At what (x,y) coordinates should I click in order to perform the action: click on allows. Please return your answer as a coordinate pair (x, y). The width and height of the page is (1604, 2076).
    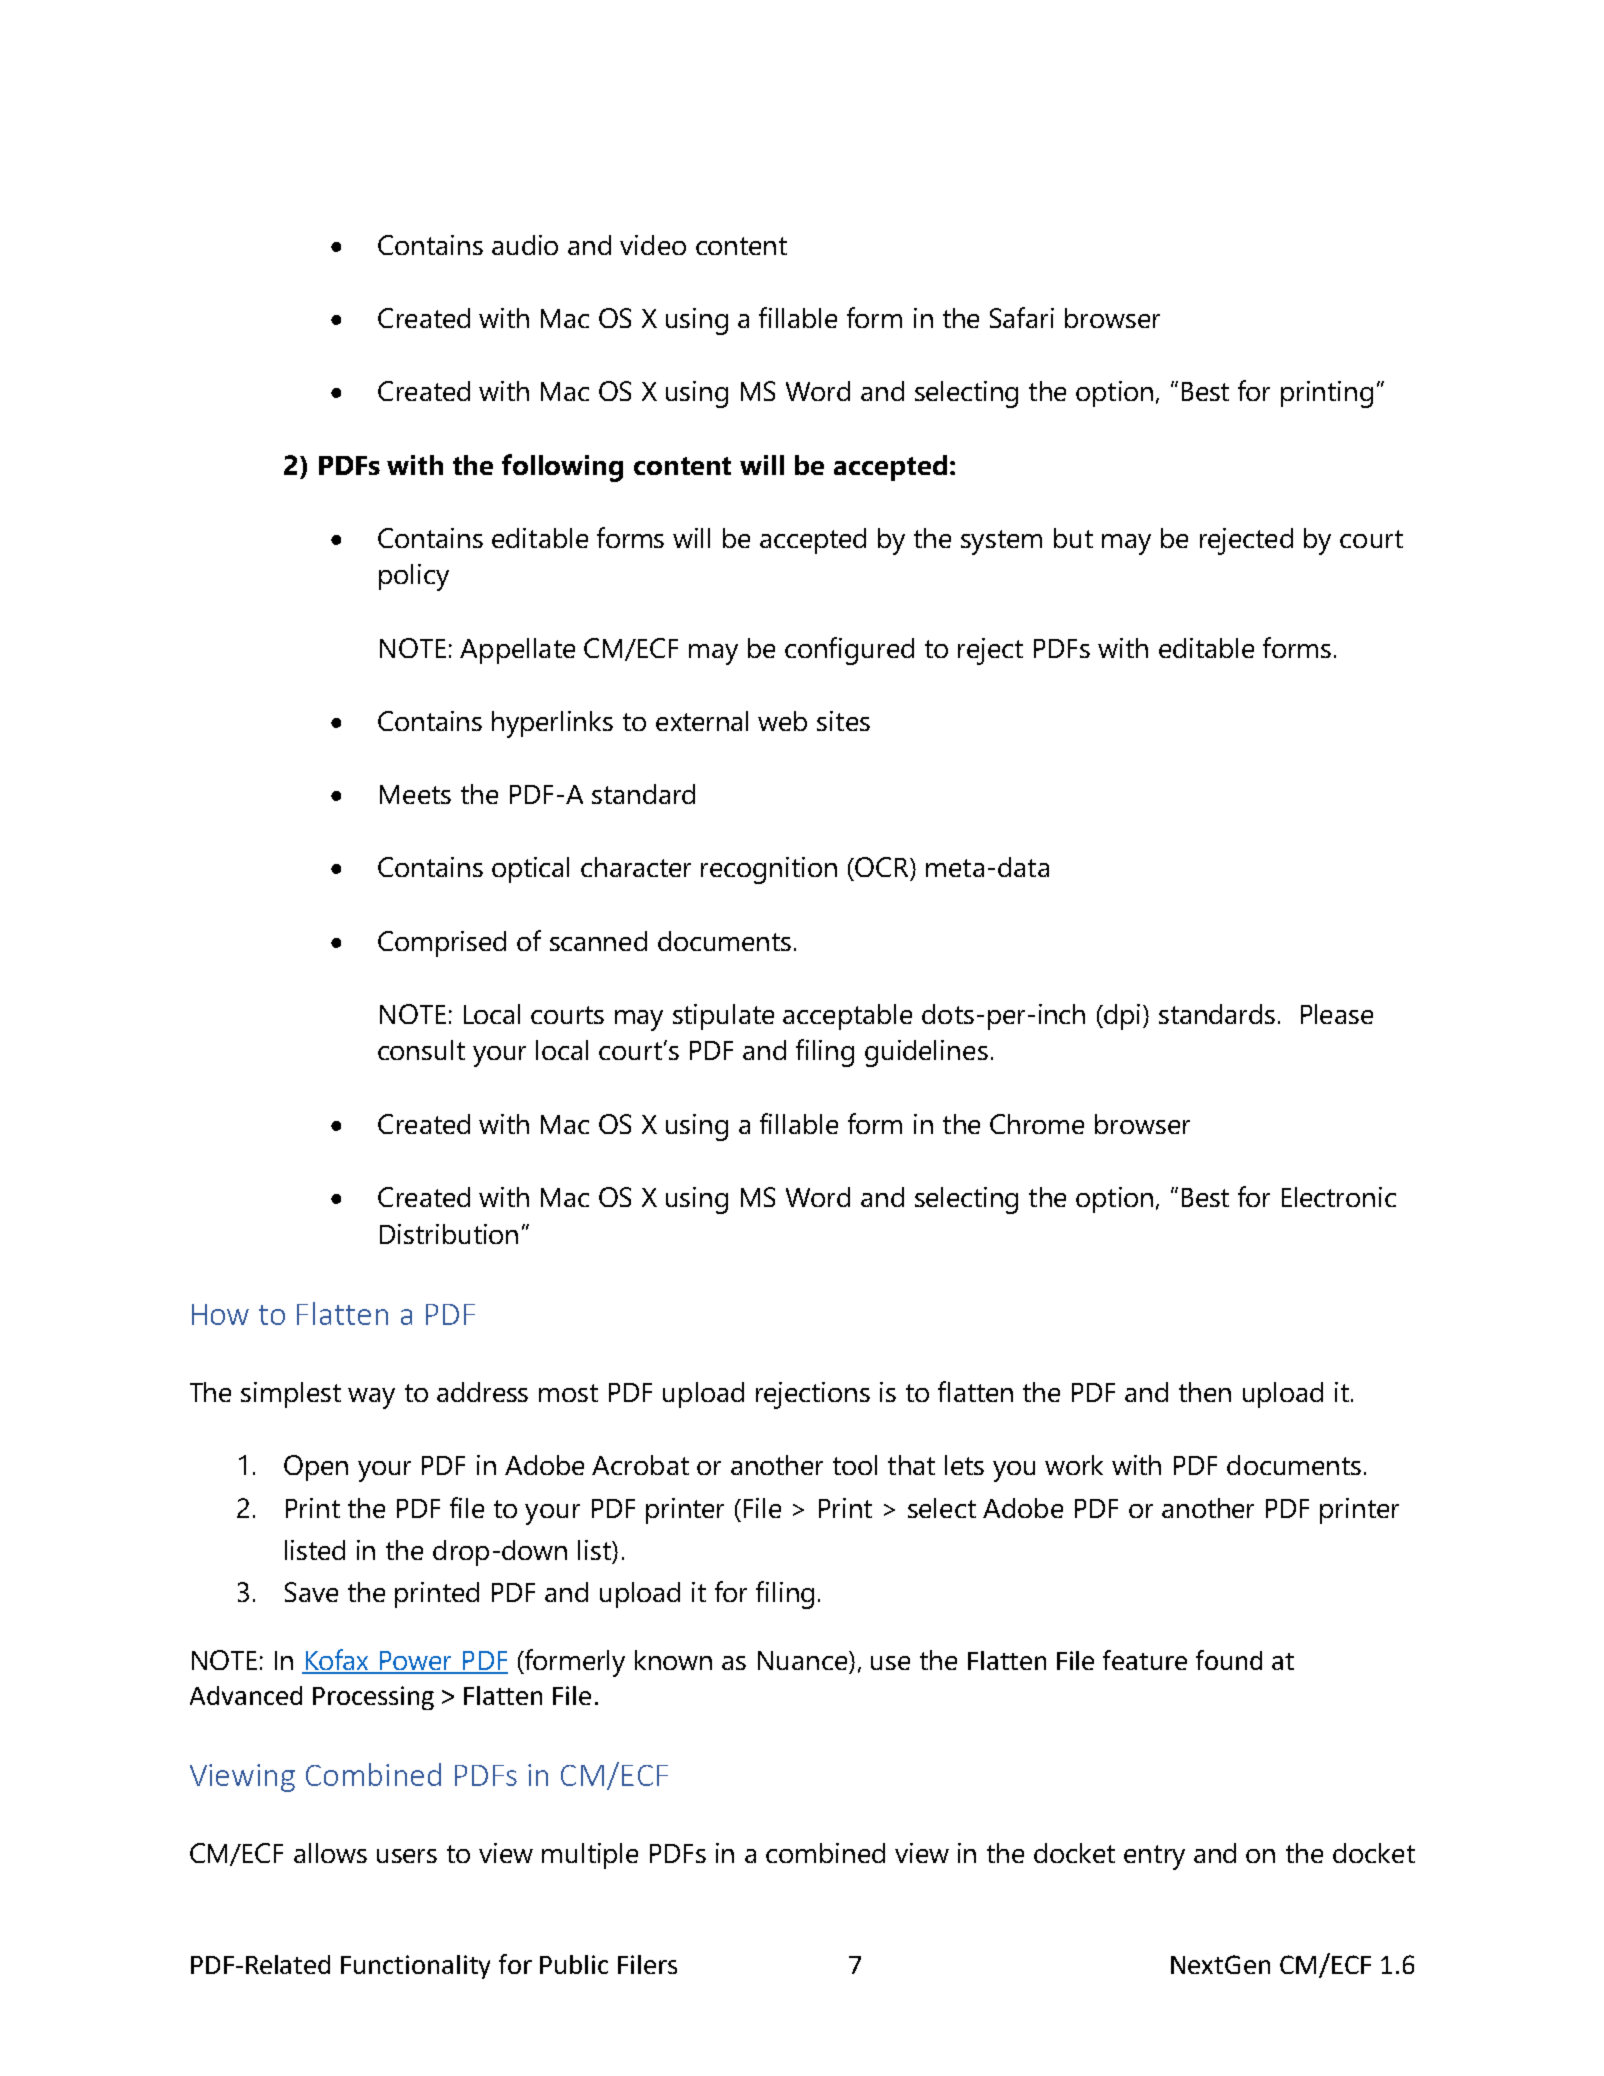
    Looking at the image, I should click on (330, 1853).
